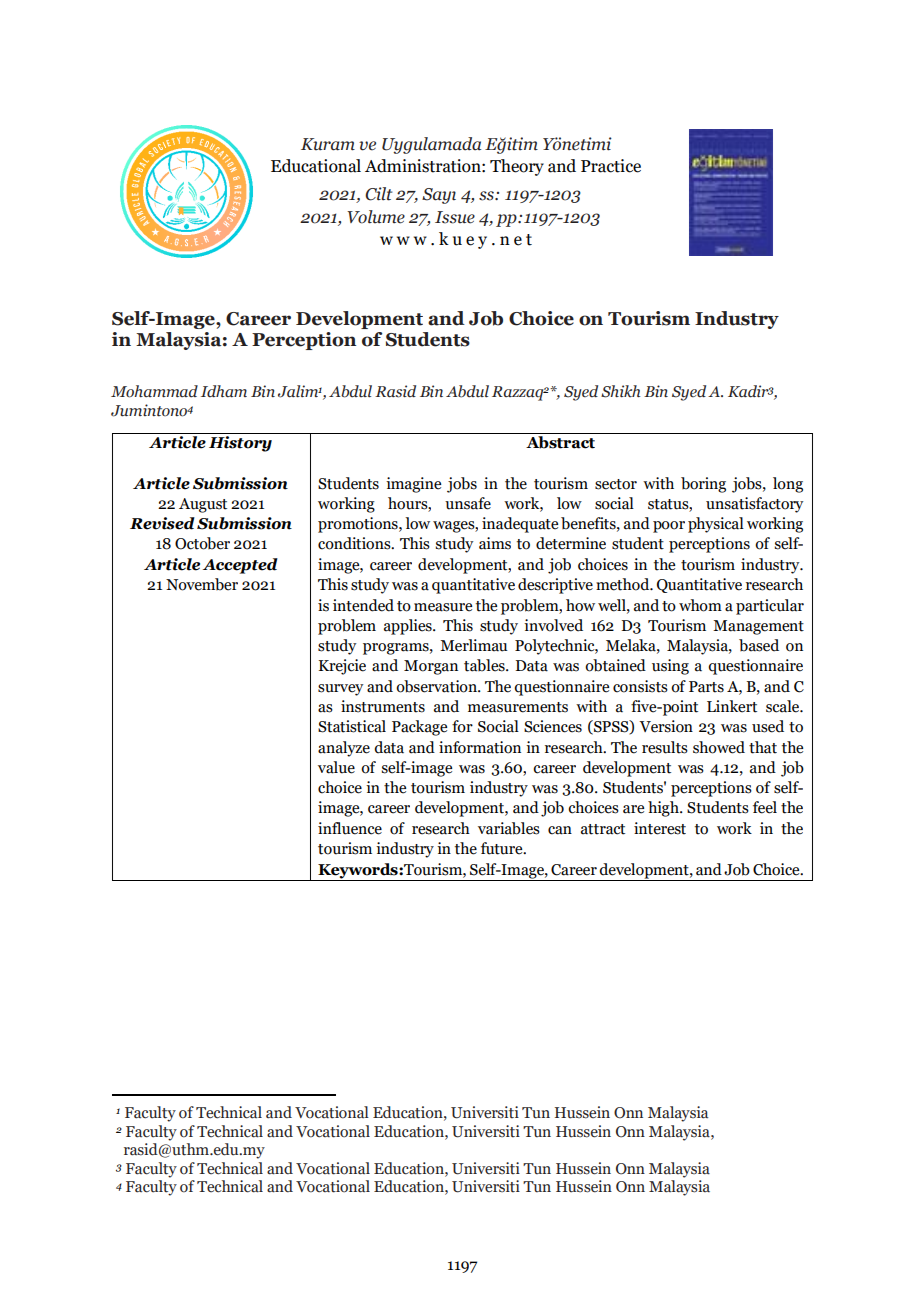  I want to click on boring, so click(703, 485).
